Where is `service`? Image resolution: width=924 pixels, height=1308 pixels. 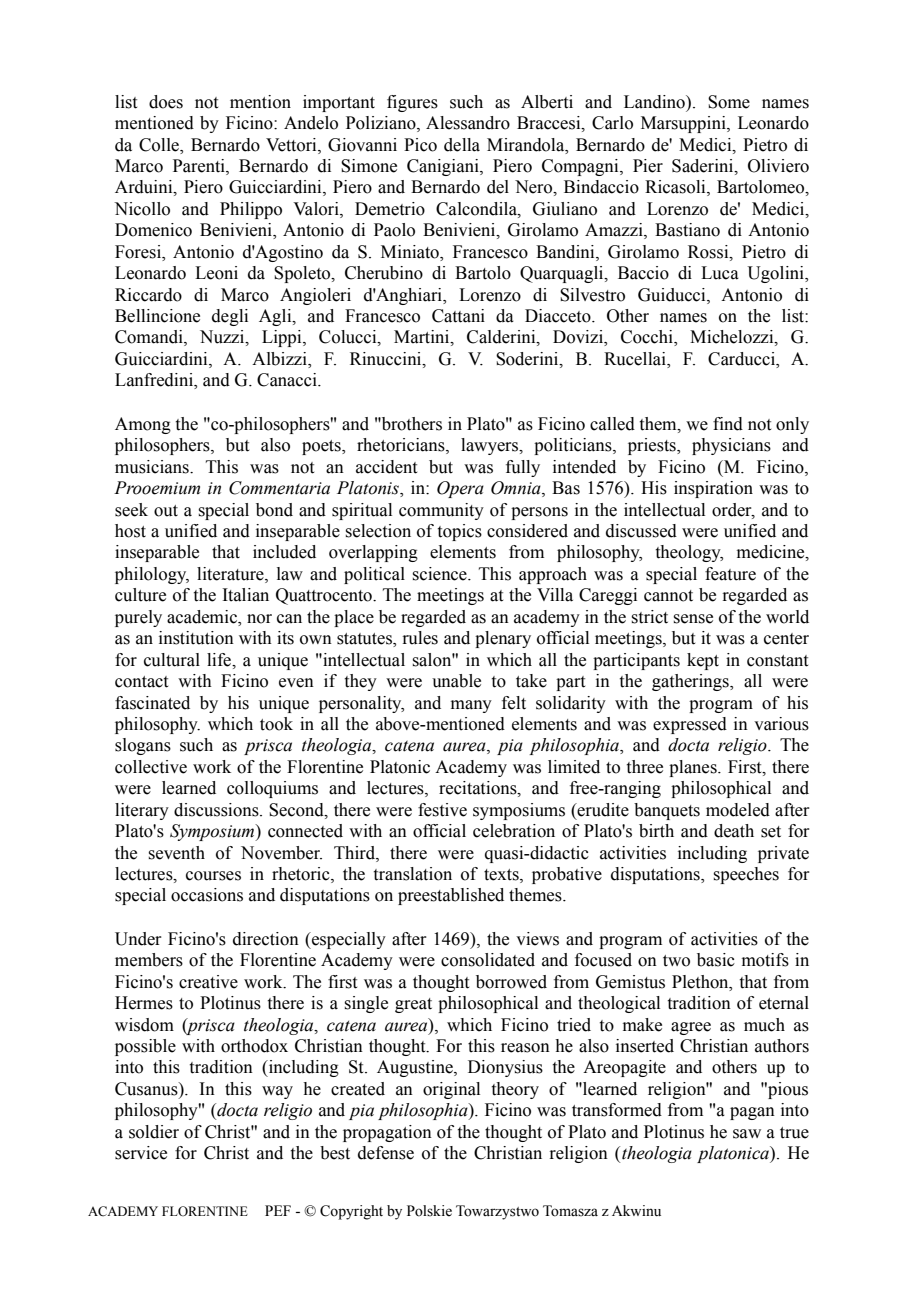
service is located at coordinates (141, 1153).
